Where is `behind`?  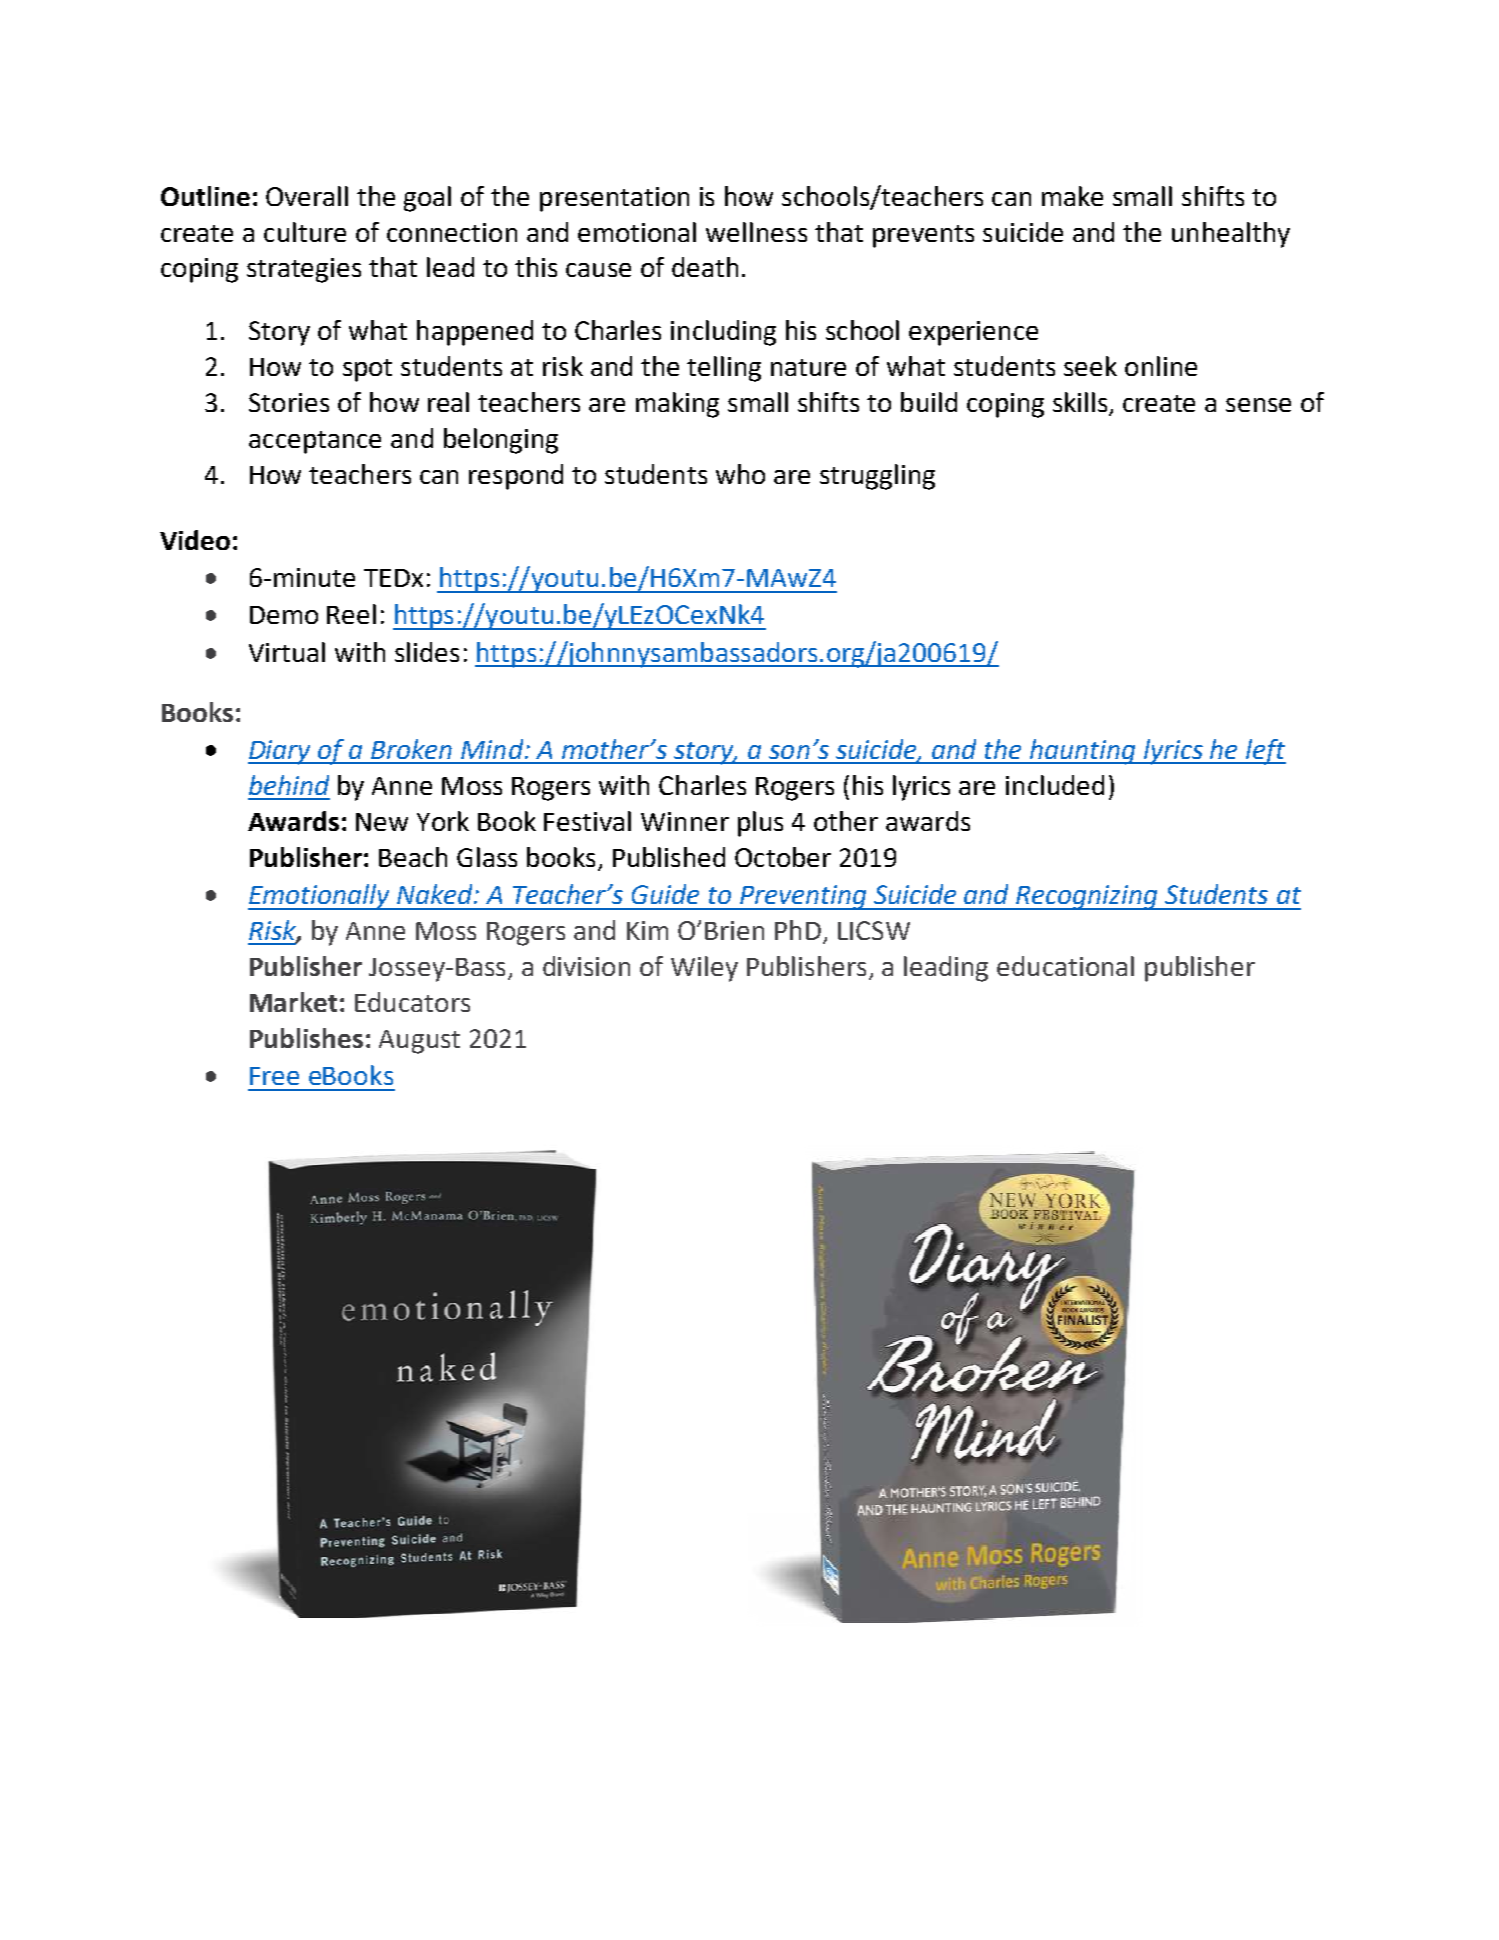 behind is located at coordinates (289, 785).
